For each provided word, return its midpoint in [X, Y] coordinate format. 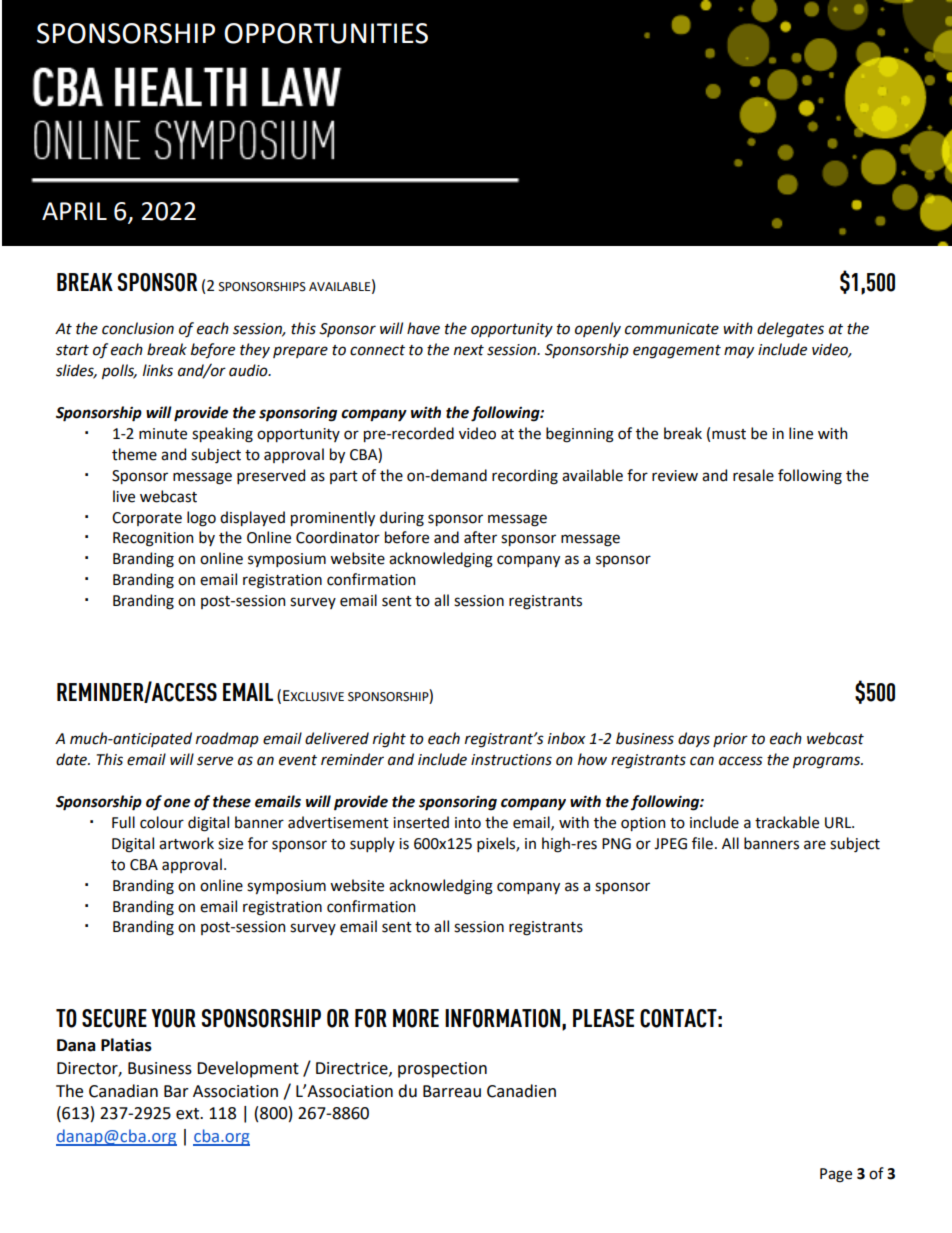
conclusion [138, 328]
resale [753, 475]
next [469, 350]
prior [730, 740]
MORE [416, 1018]
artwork [186, 843]
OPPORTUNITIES [326, 33]
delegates [790, 330]
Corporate [147, 519]
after [480, 537]
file [702, 843]
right [389, 740]
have [423, 328]
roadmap [227, 739]
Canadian [123, 1091]
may [739, 352]
